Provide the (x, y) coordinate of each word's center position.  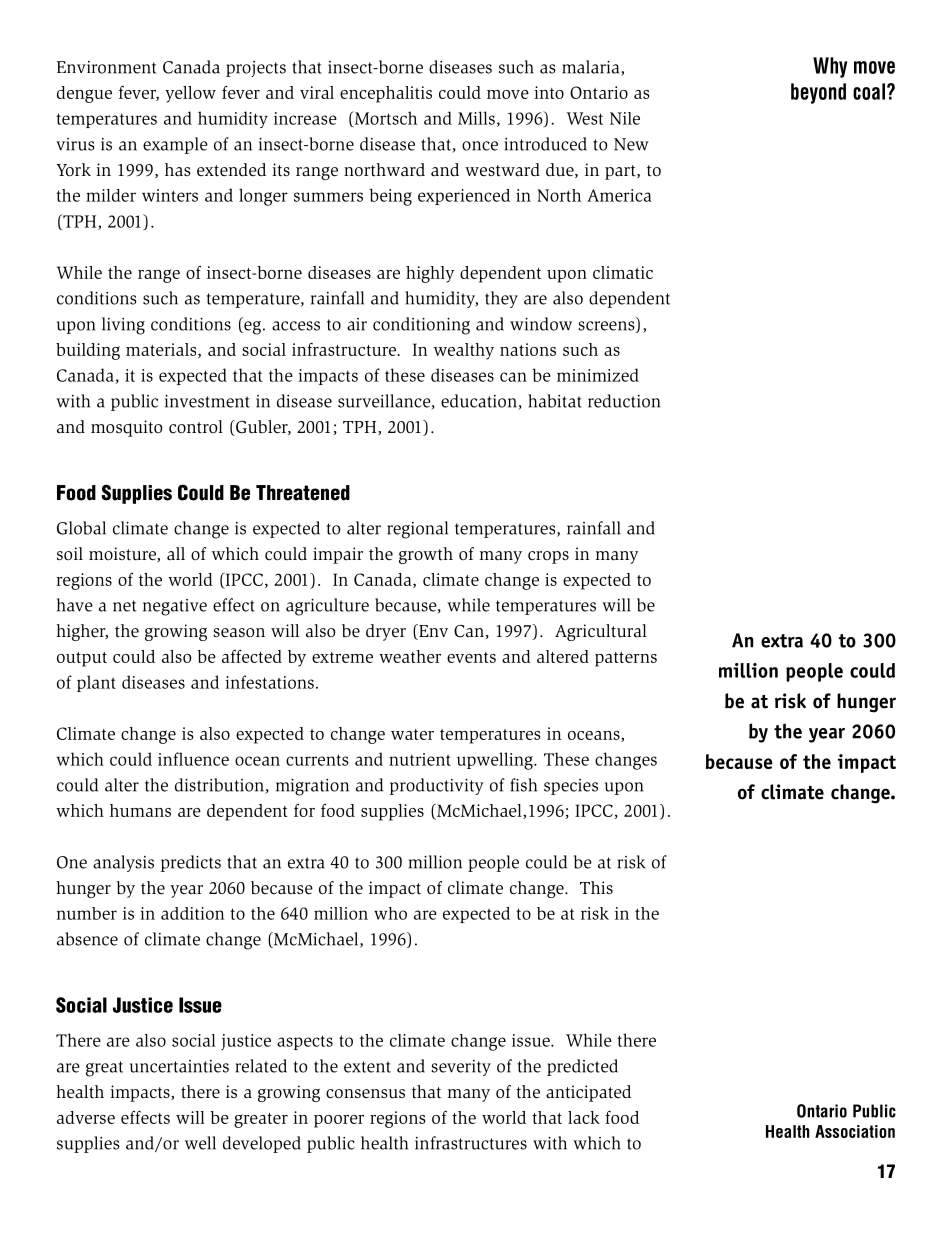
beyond (818, 93)
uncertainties (179, 1066)
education (480, 402)
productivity (437, 786)
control (196, 426)
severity (461, 1068)
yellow (190, 94)
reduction (624, 401)
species (571, 787)
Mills (476, 118)
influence (193, 759)
